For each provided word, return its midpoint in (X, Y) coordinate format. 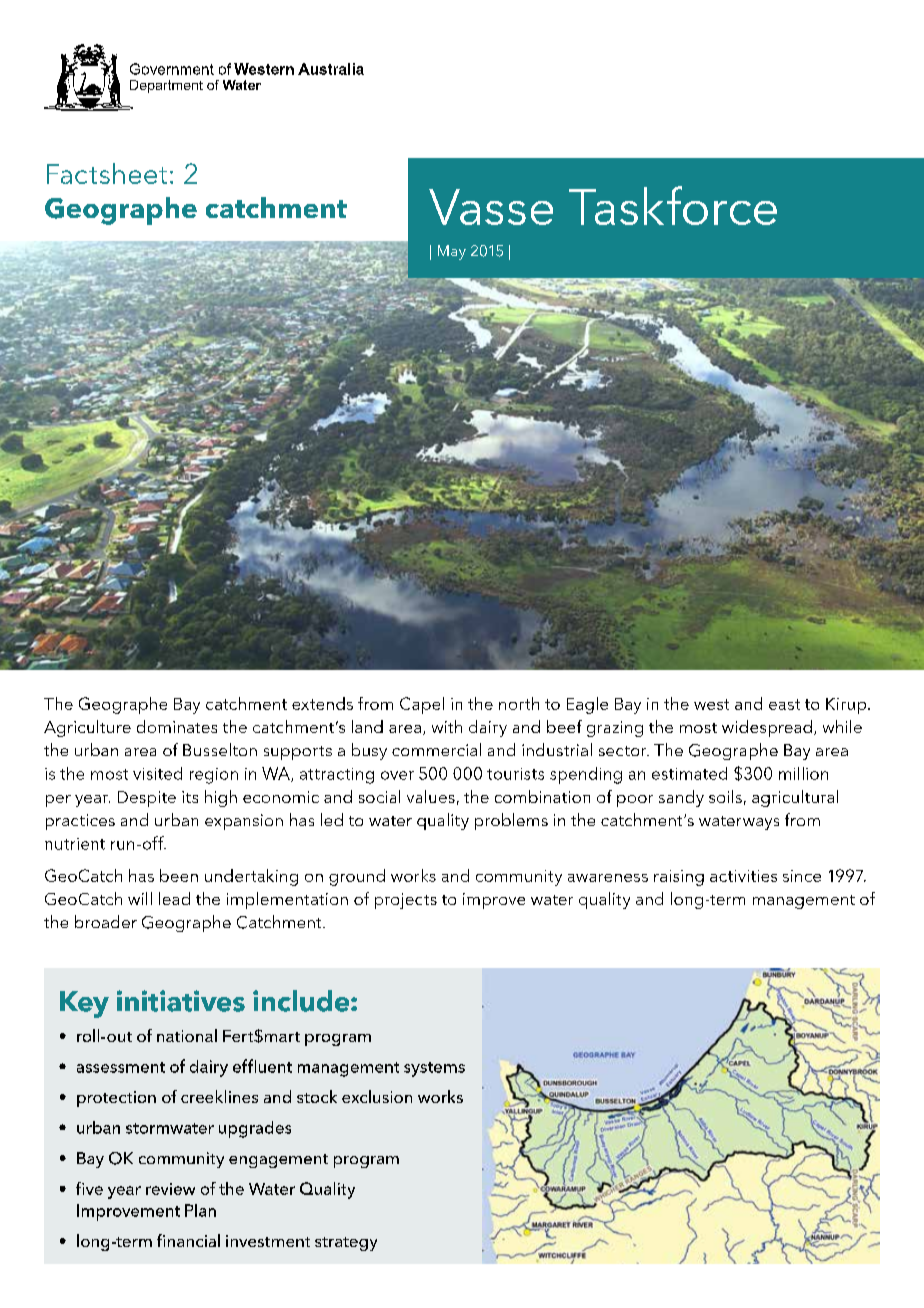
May (452, 252)
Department (166, 86)
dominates (177, 726)
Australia (331, 69)
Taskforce (673, 205)
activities (743, 876)
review (170, 1189)
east (784, 704)
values (431, 796)
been (179, 875)
